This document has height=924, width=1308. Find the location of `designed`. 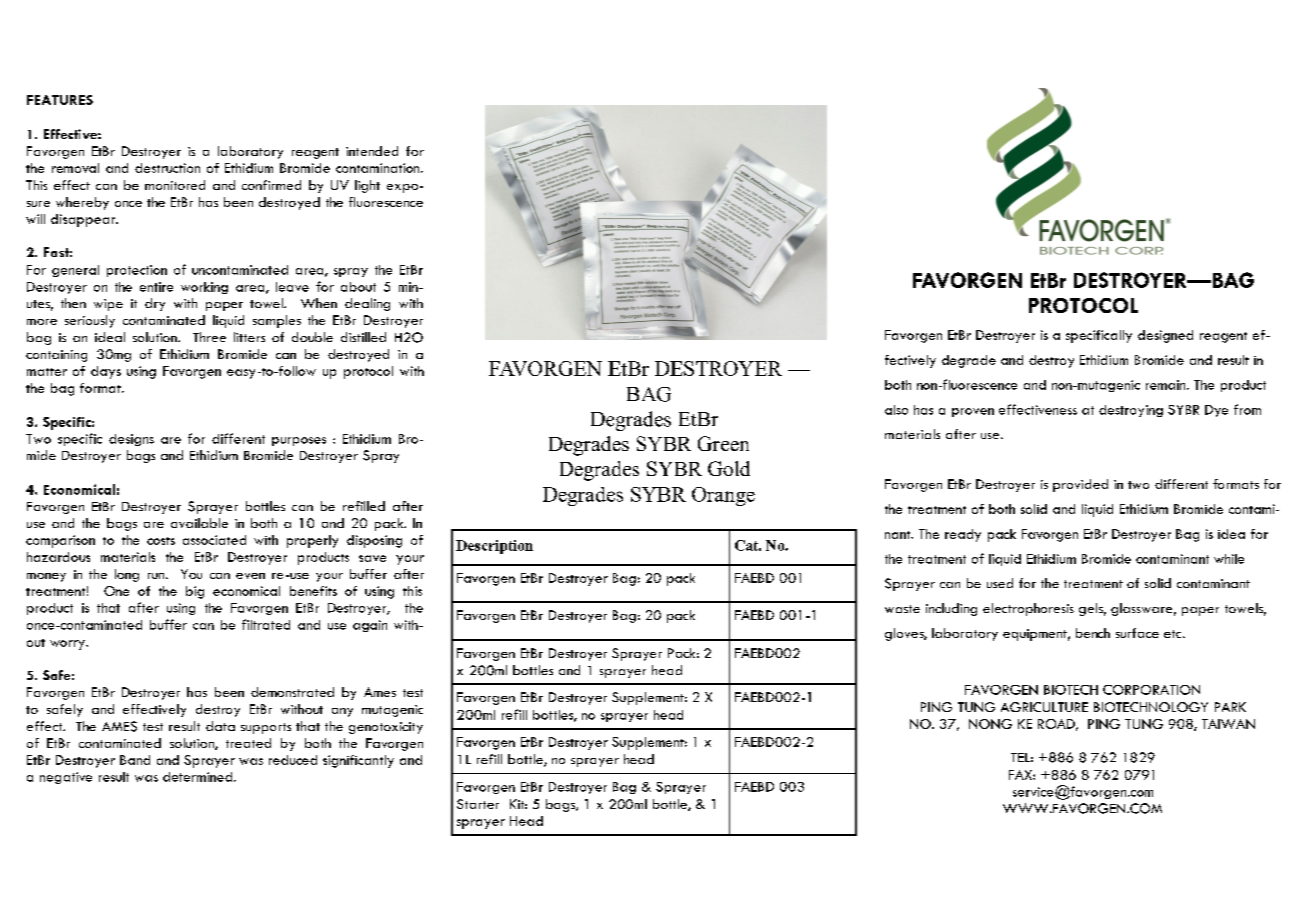

designed is located at coordinates (1165, 336).
